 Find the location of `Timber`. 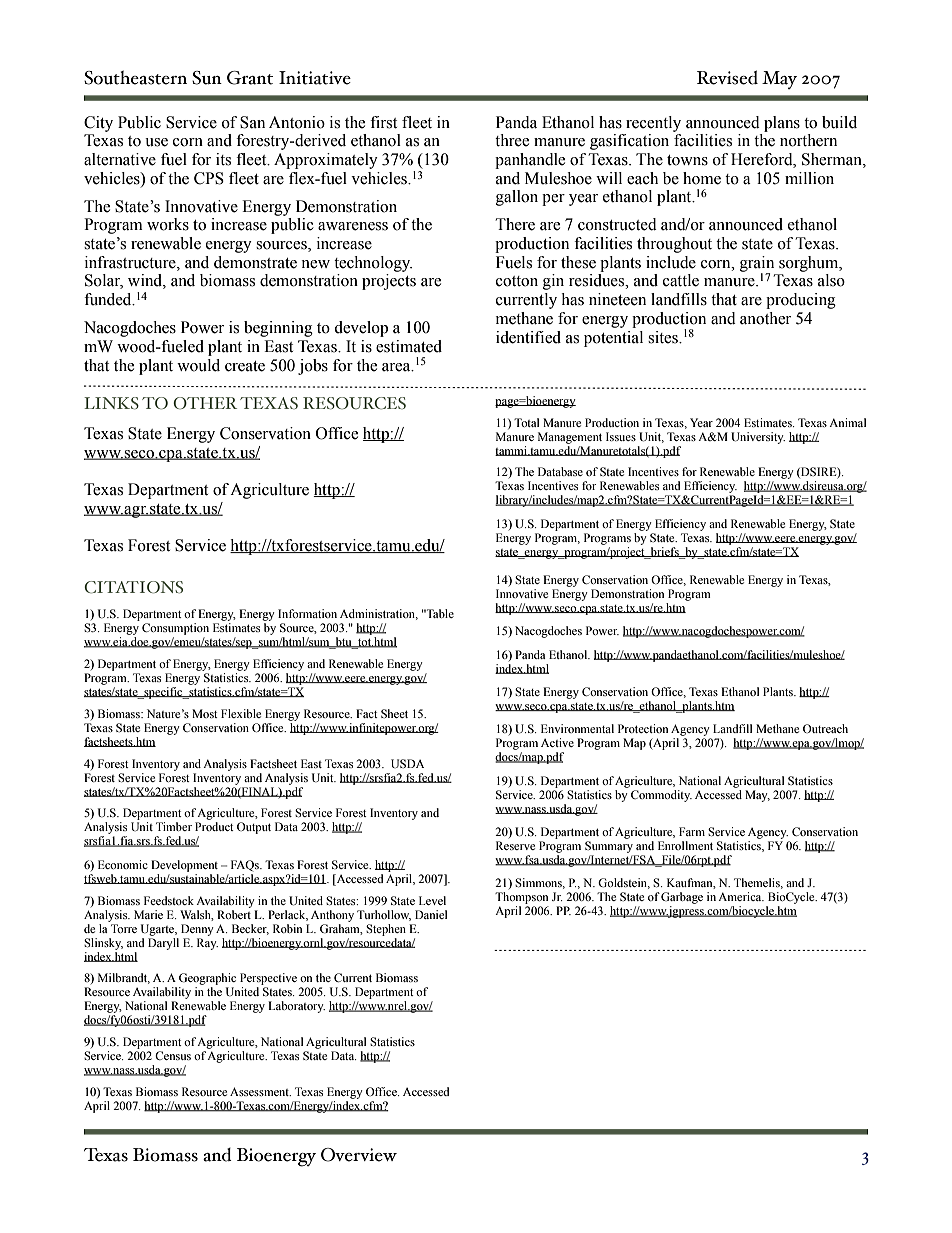

Timber is located at coordinates (174, 826).
